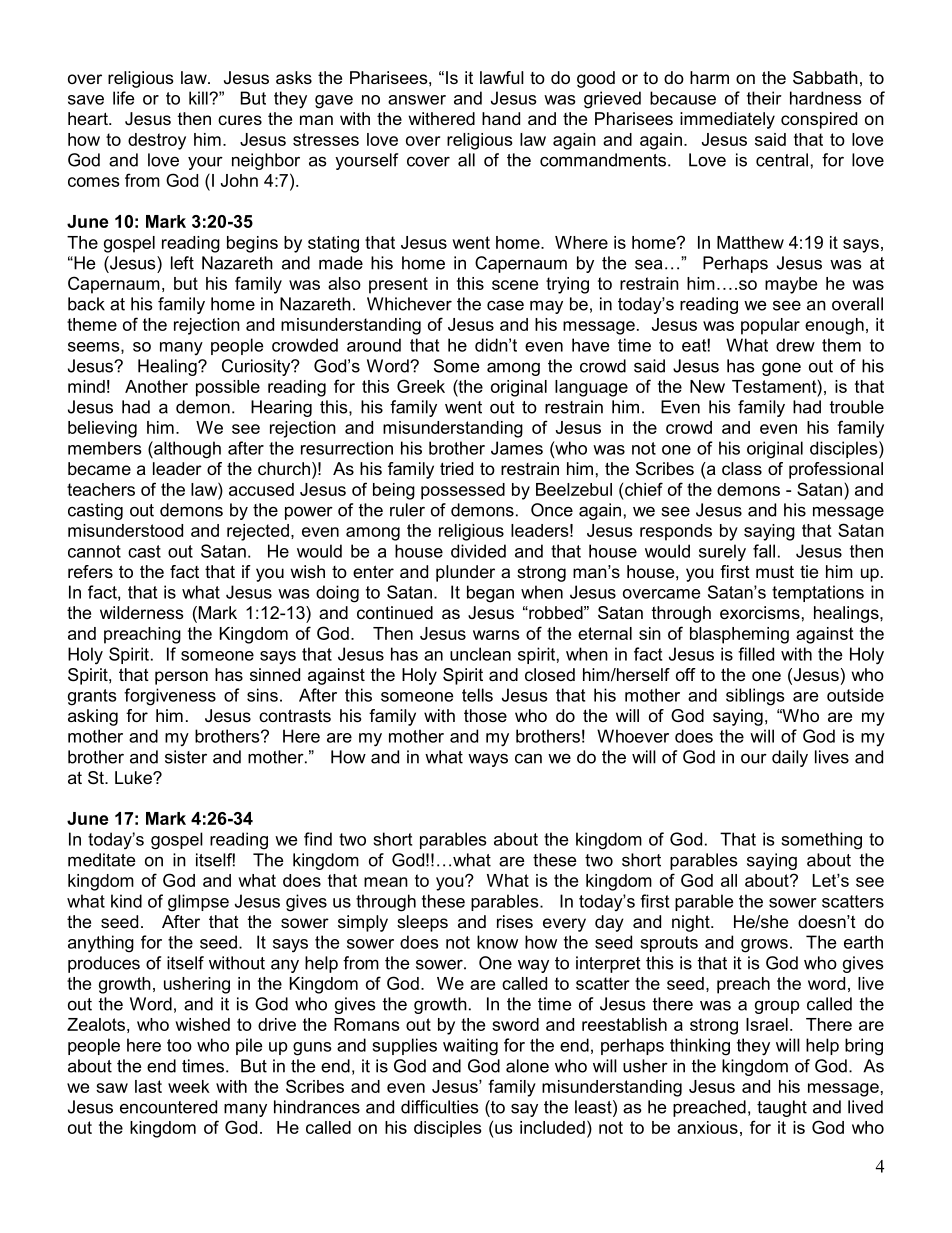  Describe the element at coordinates (142, 612) in the screenshot. I see `wilderness` at that location.
